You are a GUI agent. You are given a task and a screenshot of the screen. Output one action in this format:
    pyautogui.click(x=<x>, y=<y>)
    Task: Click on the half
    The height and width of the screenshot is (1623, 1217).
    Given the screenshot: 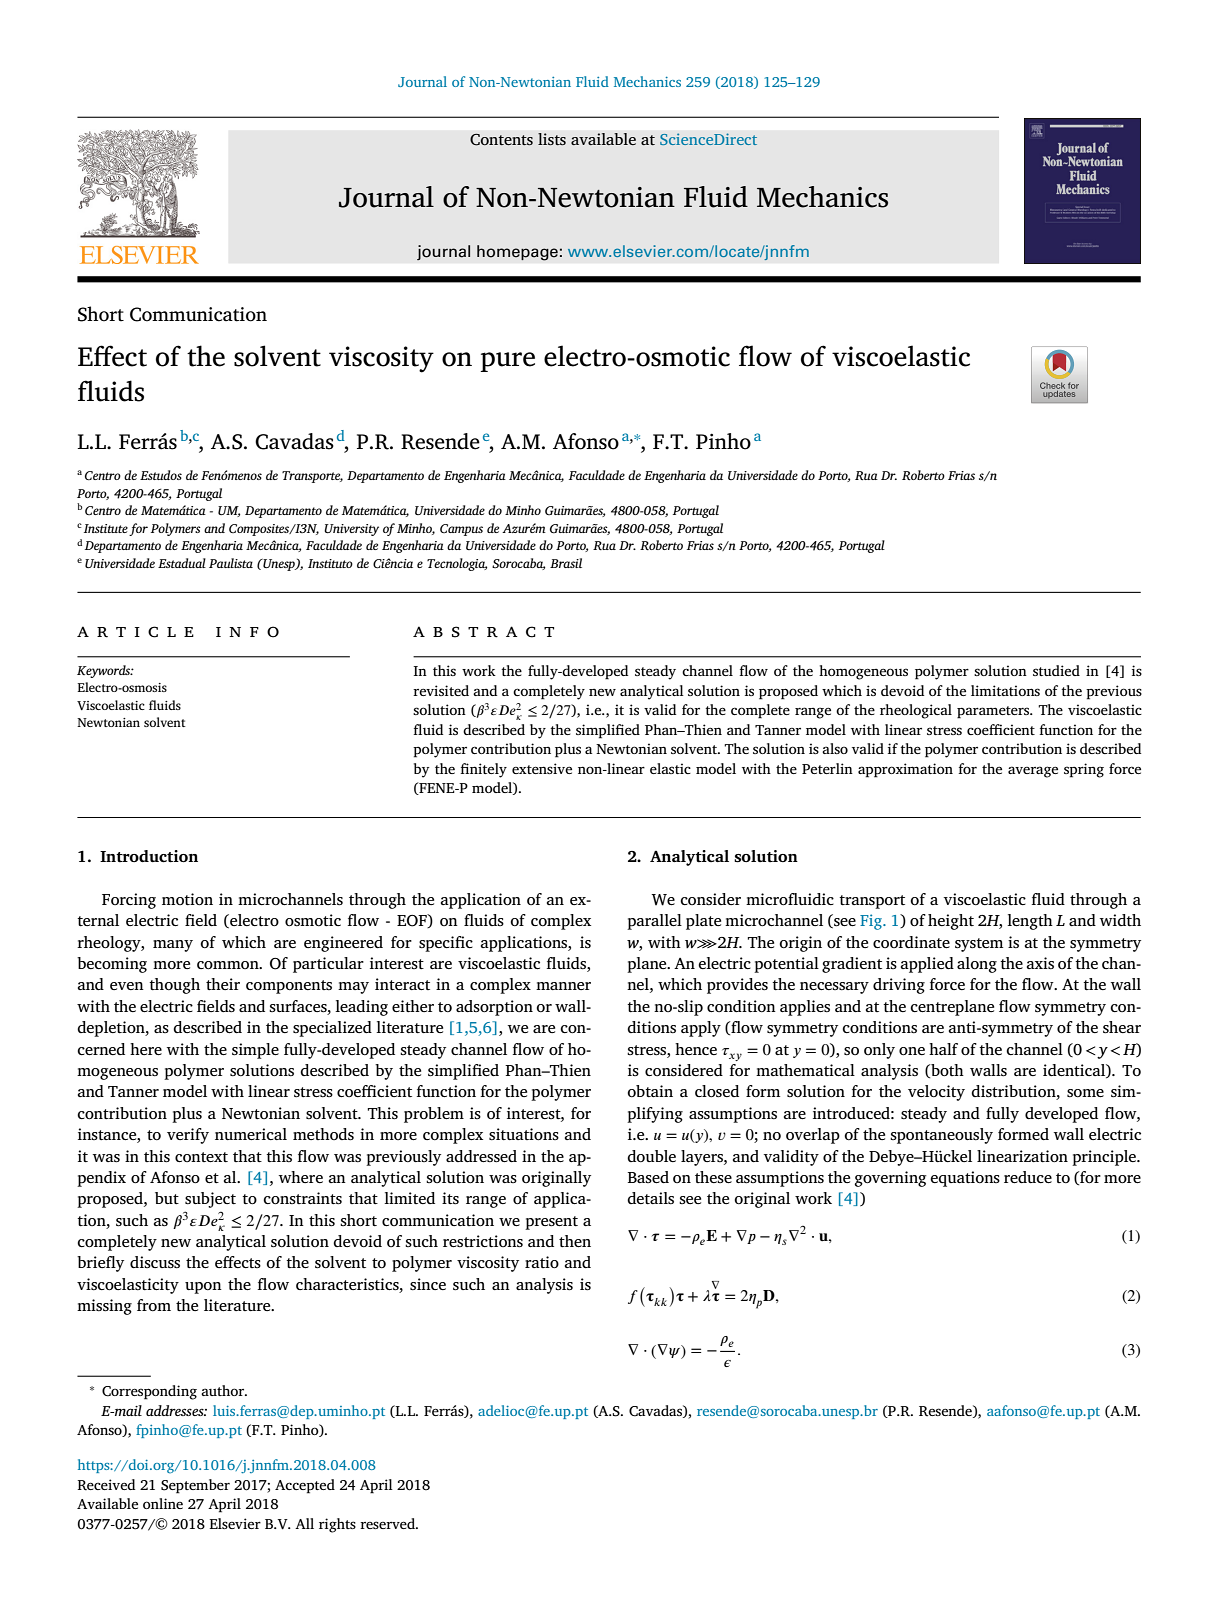 What is the action you would take?
    pyautogui.click(x=943, y=1049)
